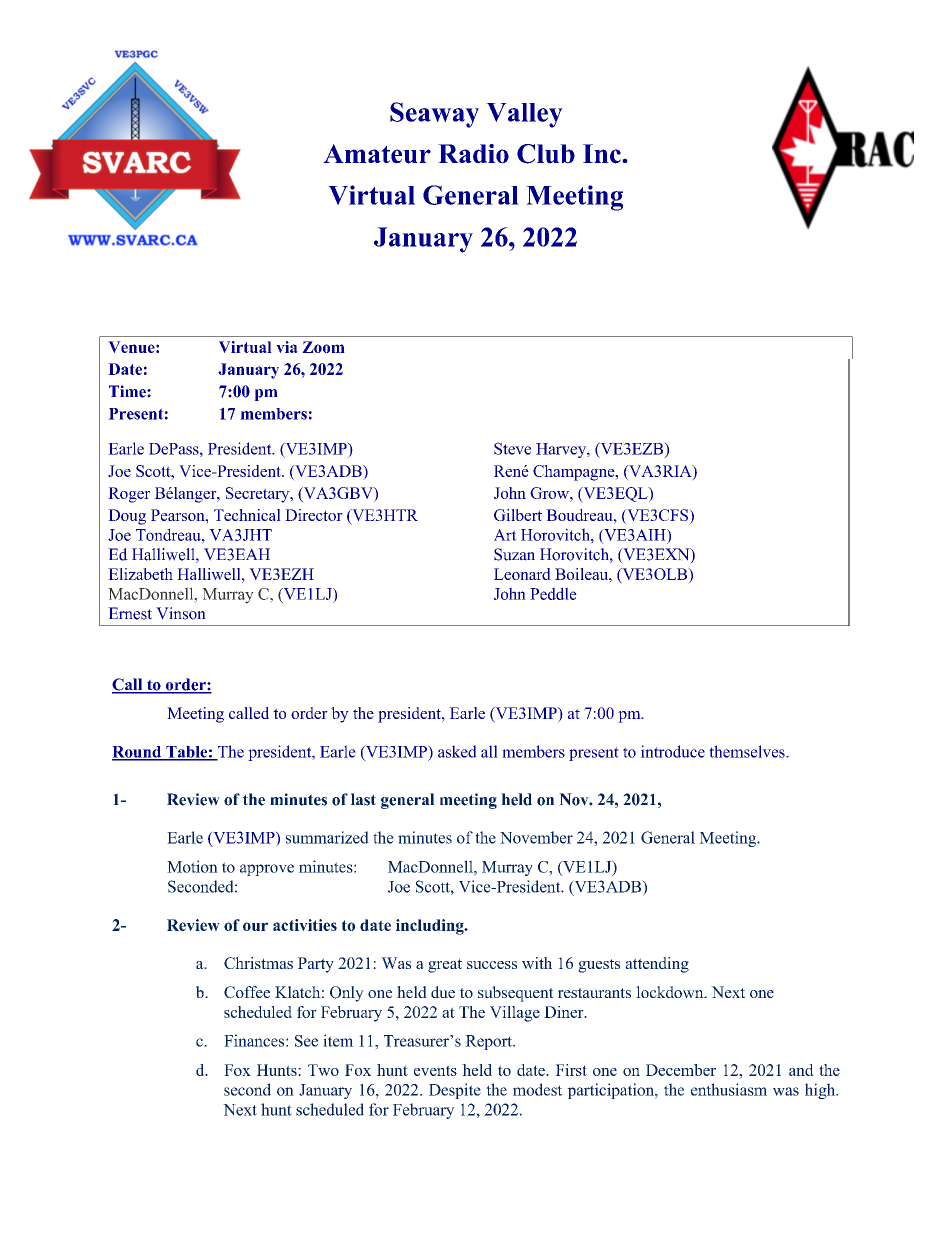 This image has width=952, height=1233. Describe the element at coordinates (489, 1042) in the image. I see `Report` at that location.
